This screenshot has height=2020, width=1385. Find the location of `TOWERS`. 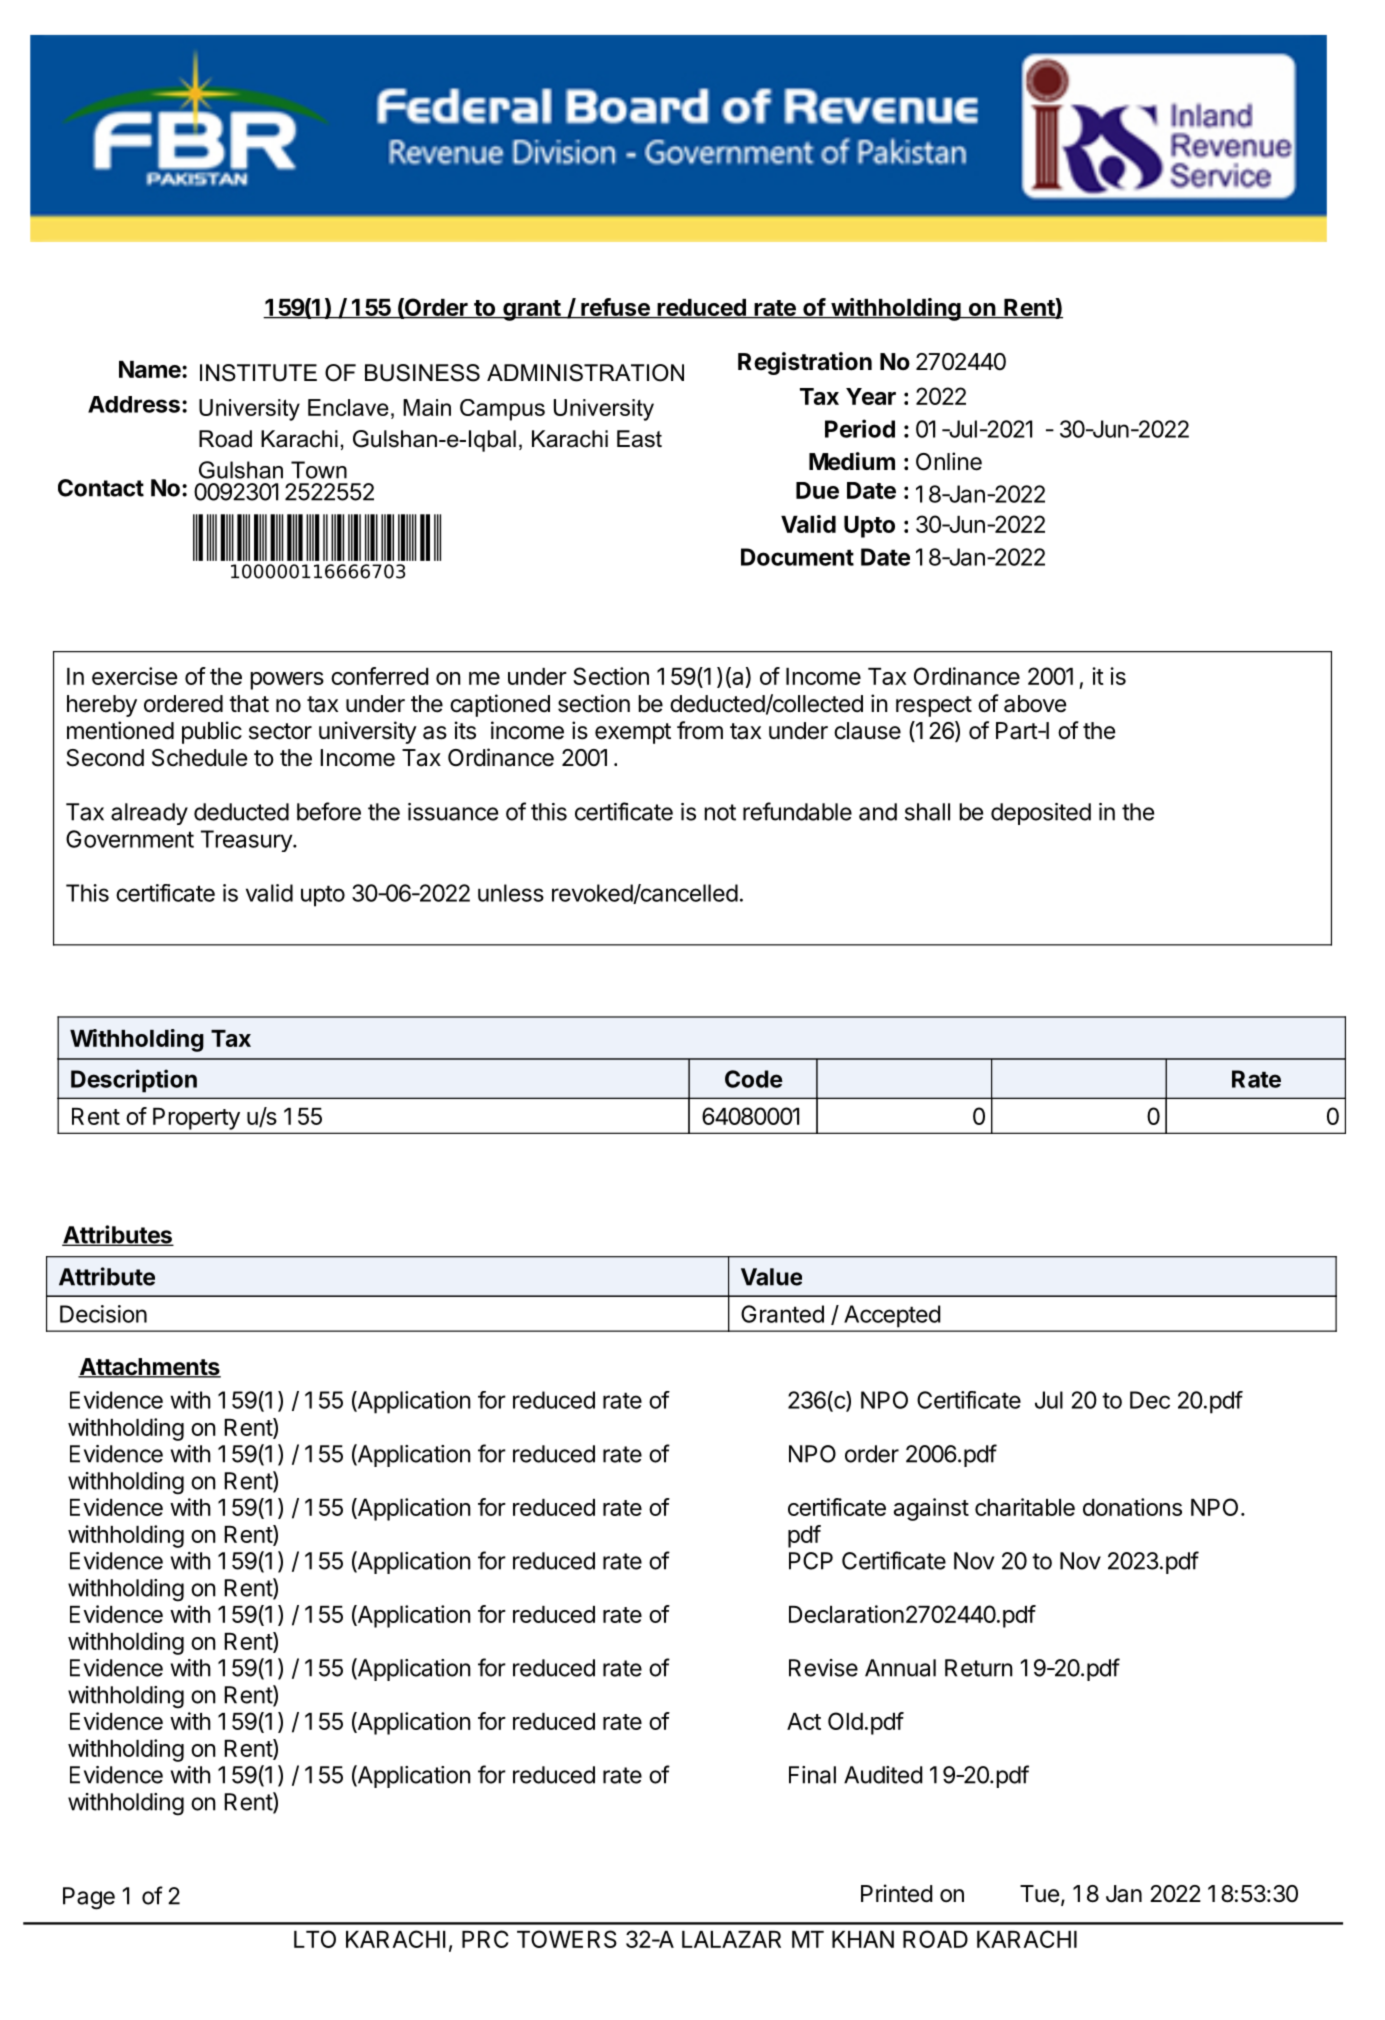

TOWERS is located at coordinates (567, 1939).
